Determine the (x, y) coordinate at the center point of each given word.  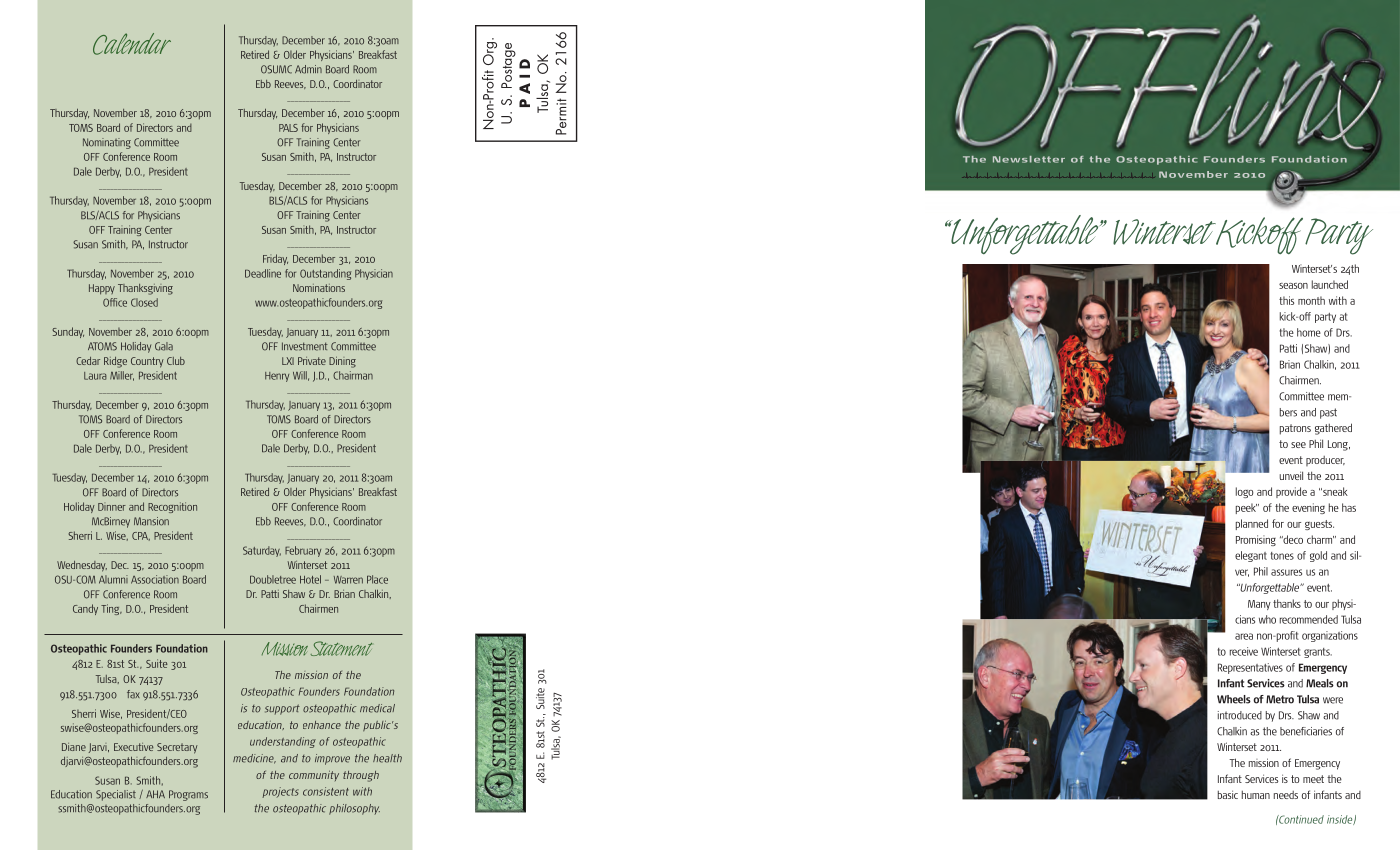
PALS (288, 128)
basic (1228, 794)
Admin (308, 69)
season (1293, 286)
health (387, 758)
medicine (254, 759)
